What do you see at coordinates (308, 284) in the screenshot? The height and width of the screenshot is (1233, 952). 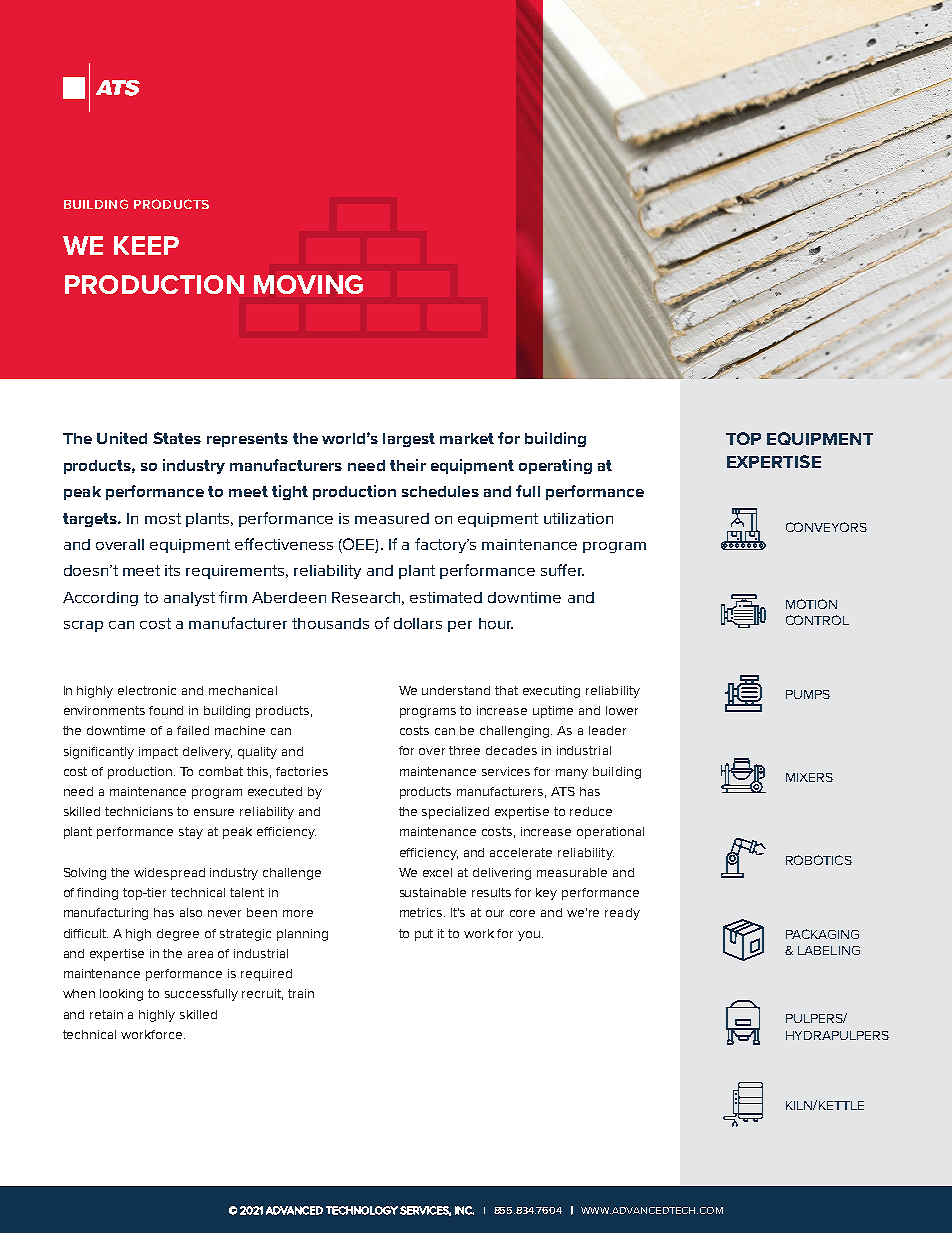 I see `MOVING` at bounding box center [308, 284].
